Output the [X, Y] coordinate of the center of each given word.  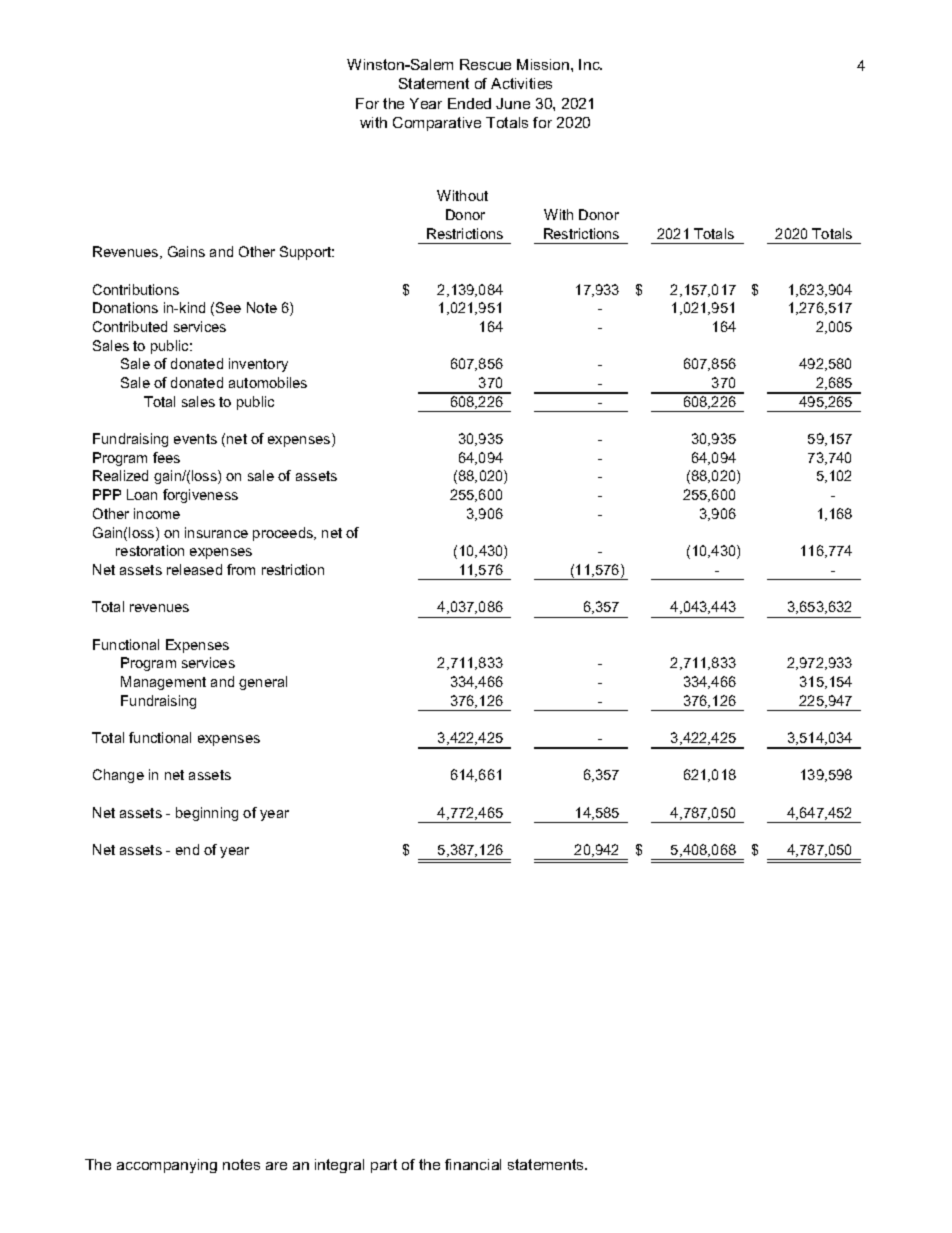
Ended [469, 103]
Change [118, 776]
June [513, 103]
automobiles [268, 382]
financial [473, 1164]
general [263, 683]
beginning [207, 814]
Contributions [136, 289]
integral [339, 1166]
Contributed [130, 326]
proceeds [284, 534]
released [194, 569]
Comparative [437, 124]
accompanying [167, 1166]
